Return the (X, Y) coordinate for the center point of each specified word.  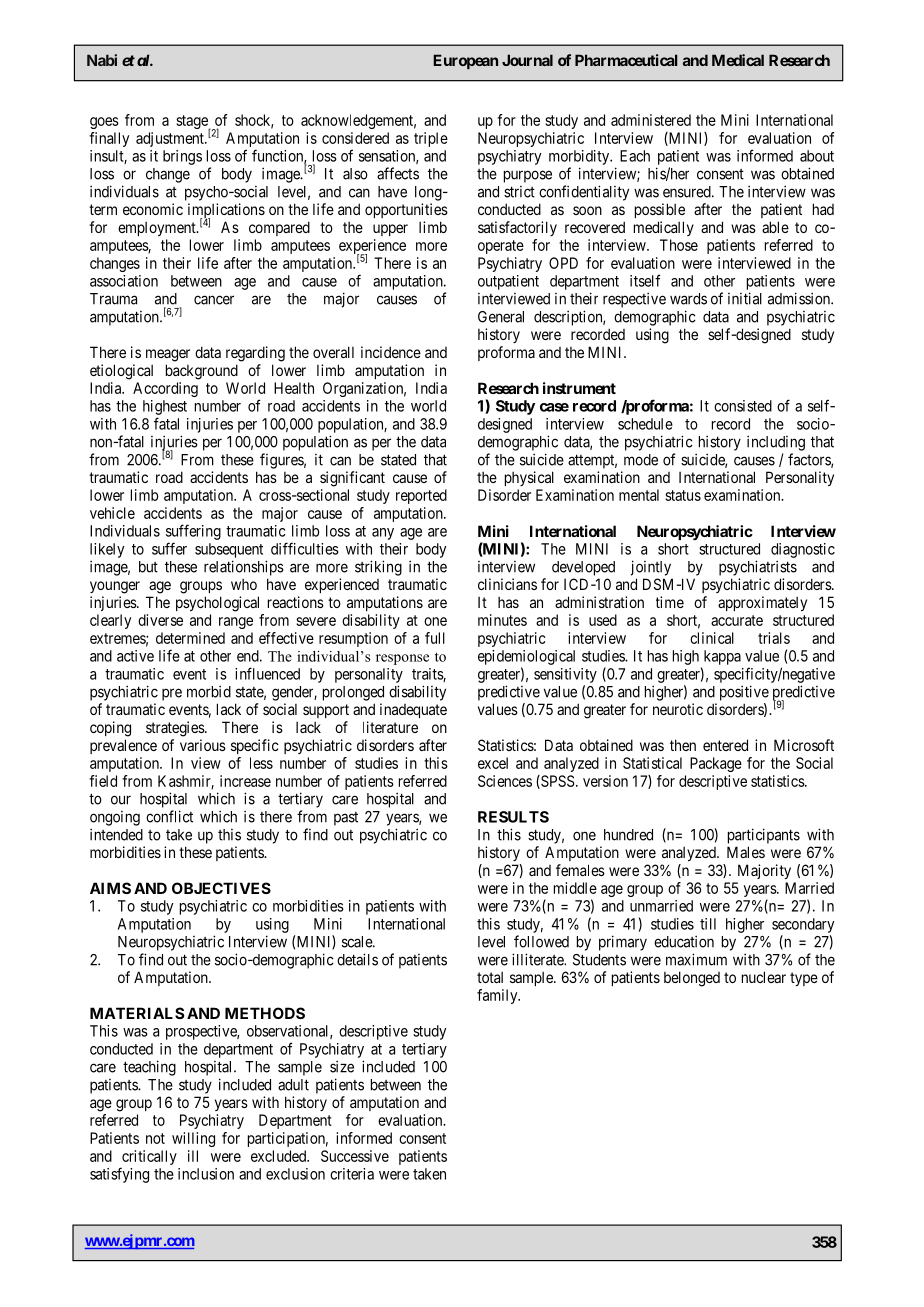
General (501, 317)
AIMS (110, 888)
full (435, 638)
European (465, 61)
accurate (737, 620)
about (817, 156)
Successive (355, 1156)
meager (168, 355)
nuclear (764, 977)
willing (193, 1139)
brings (182, 157)
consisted (743, 406)
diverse (160, 620)
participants (764, 836)
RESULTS (513, 817)
